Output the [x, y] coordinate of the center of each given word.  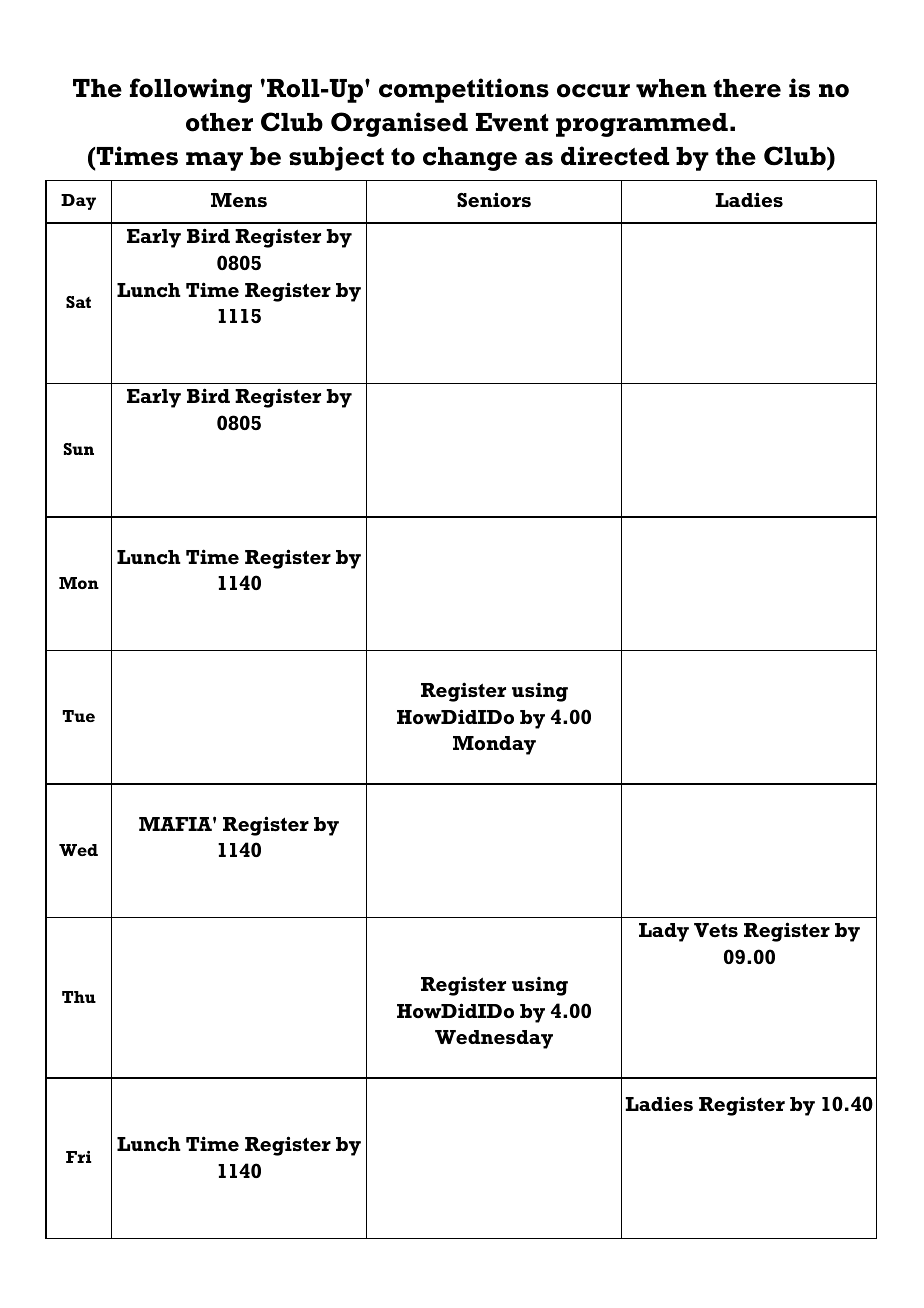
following [191, 90]
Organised [399, 124]
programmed [642, 125]
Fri [78, 1157]
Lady [664, 932]
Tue [78, 716]
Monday [494, 745]
